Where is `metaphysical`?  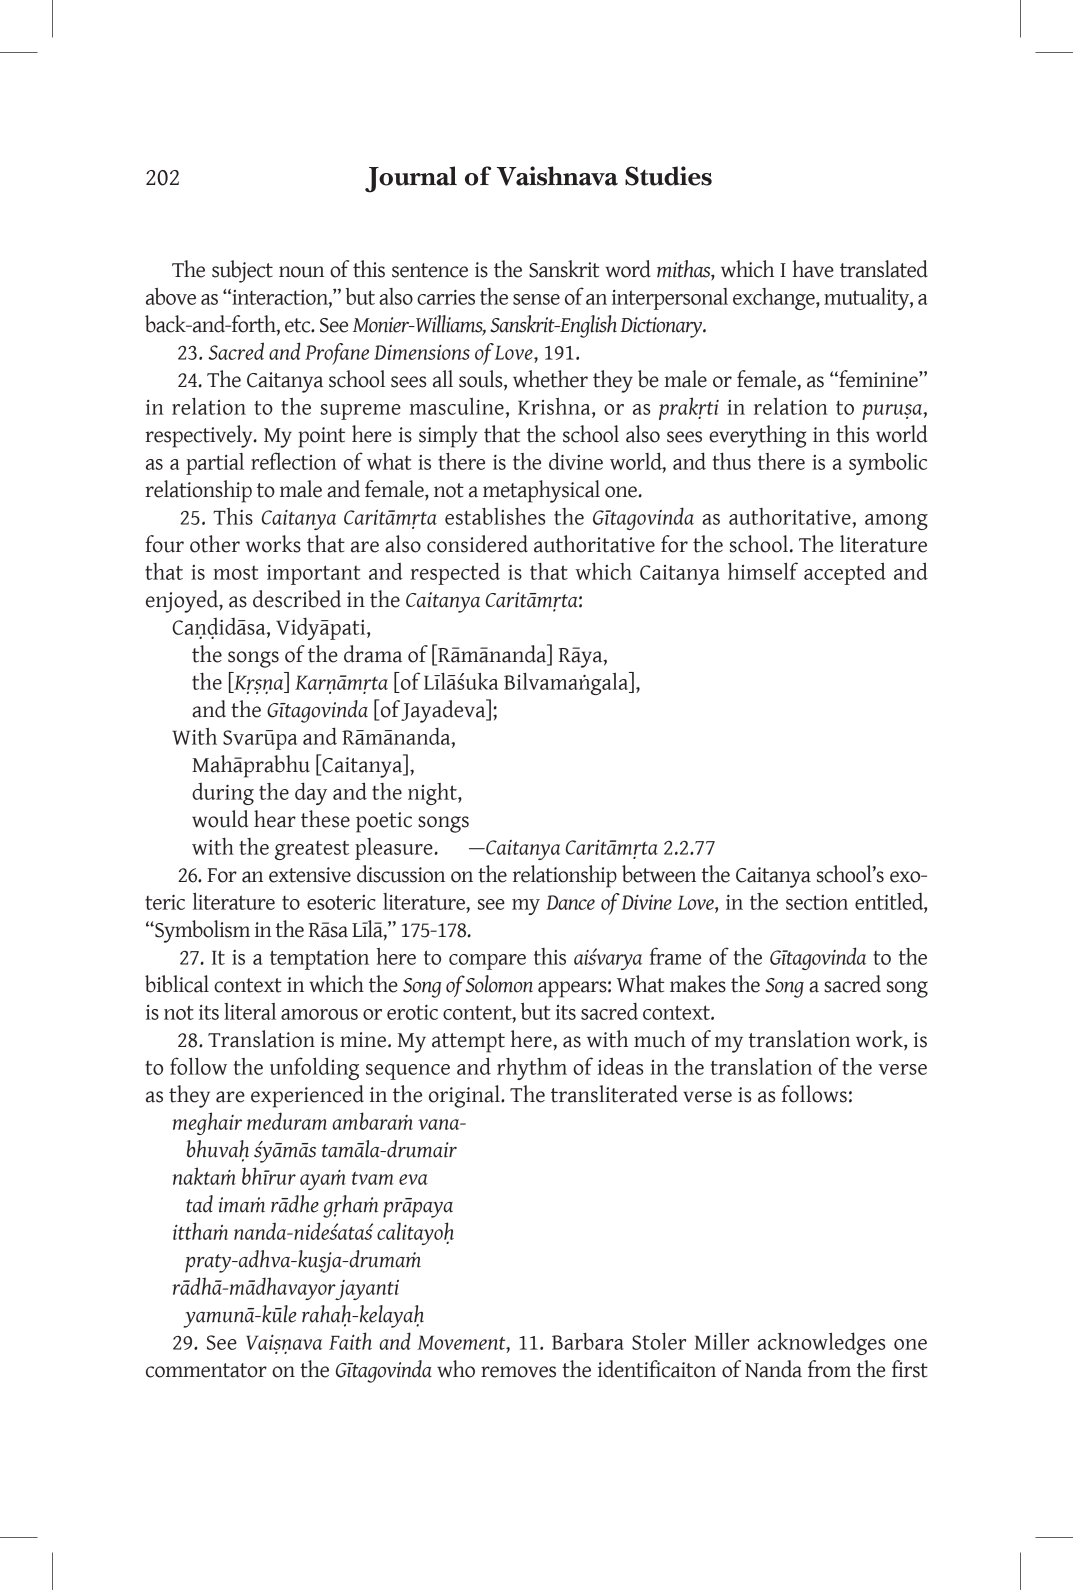 metaphysical is located at coordinates (541, 491).
